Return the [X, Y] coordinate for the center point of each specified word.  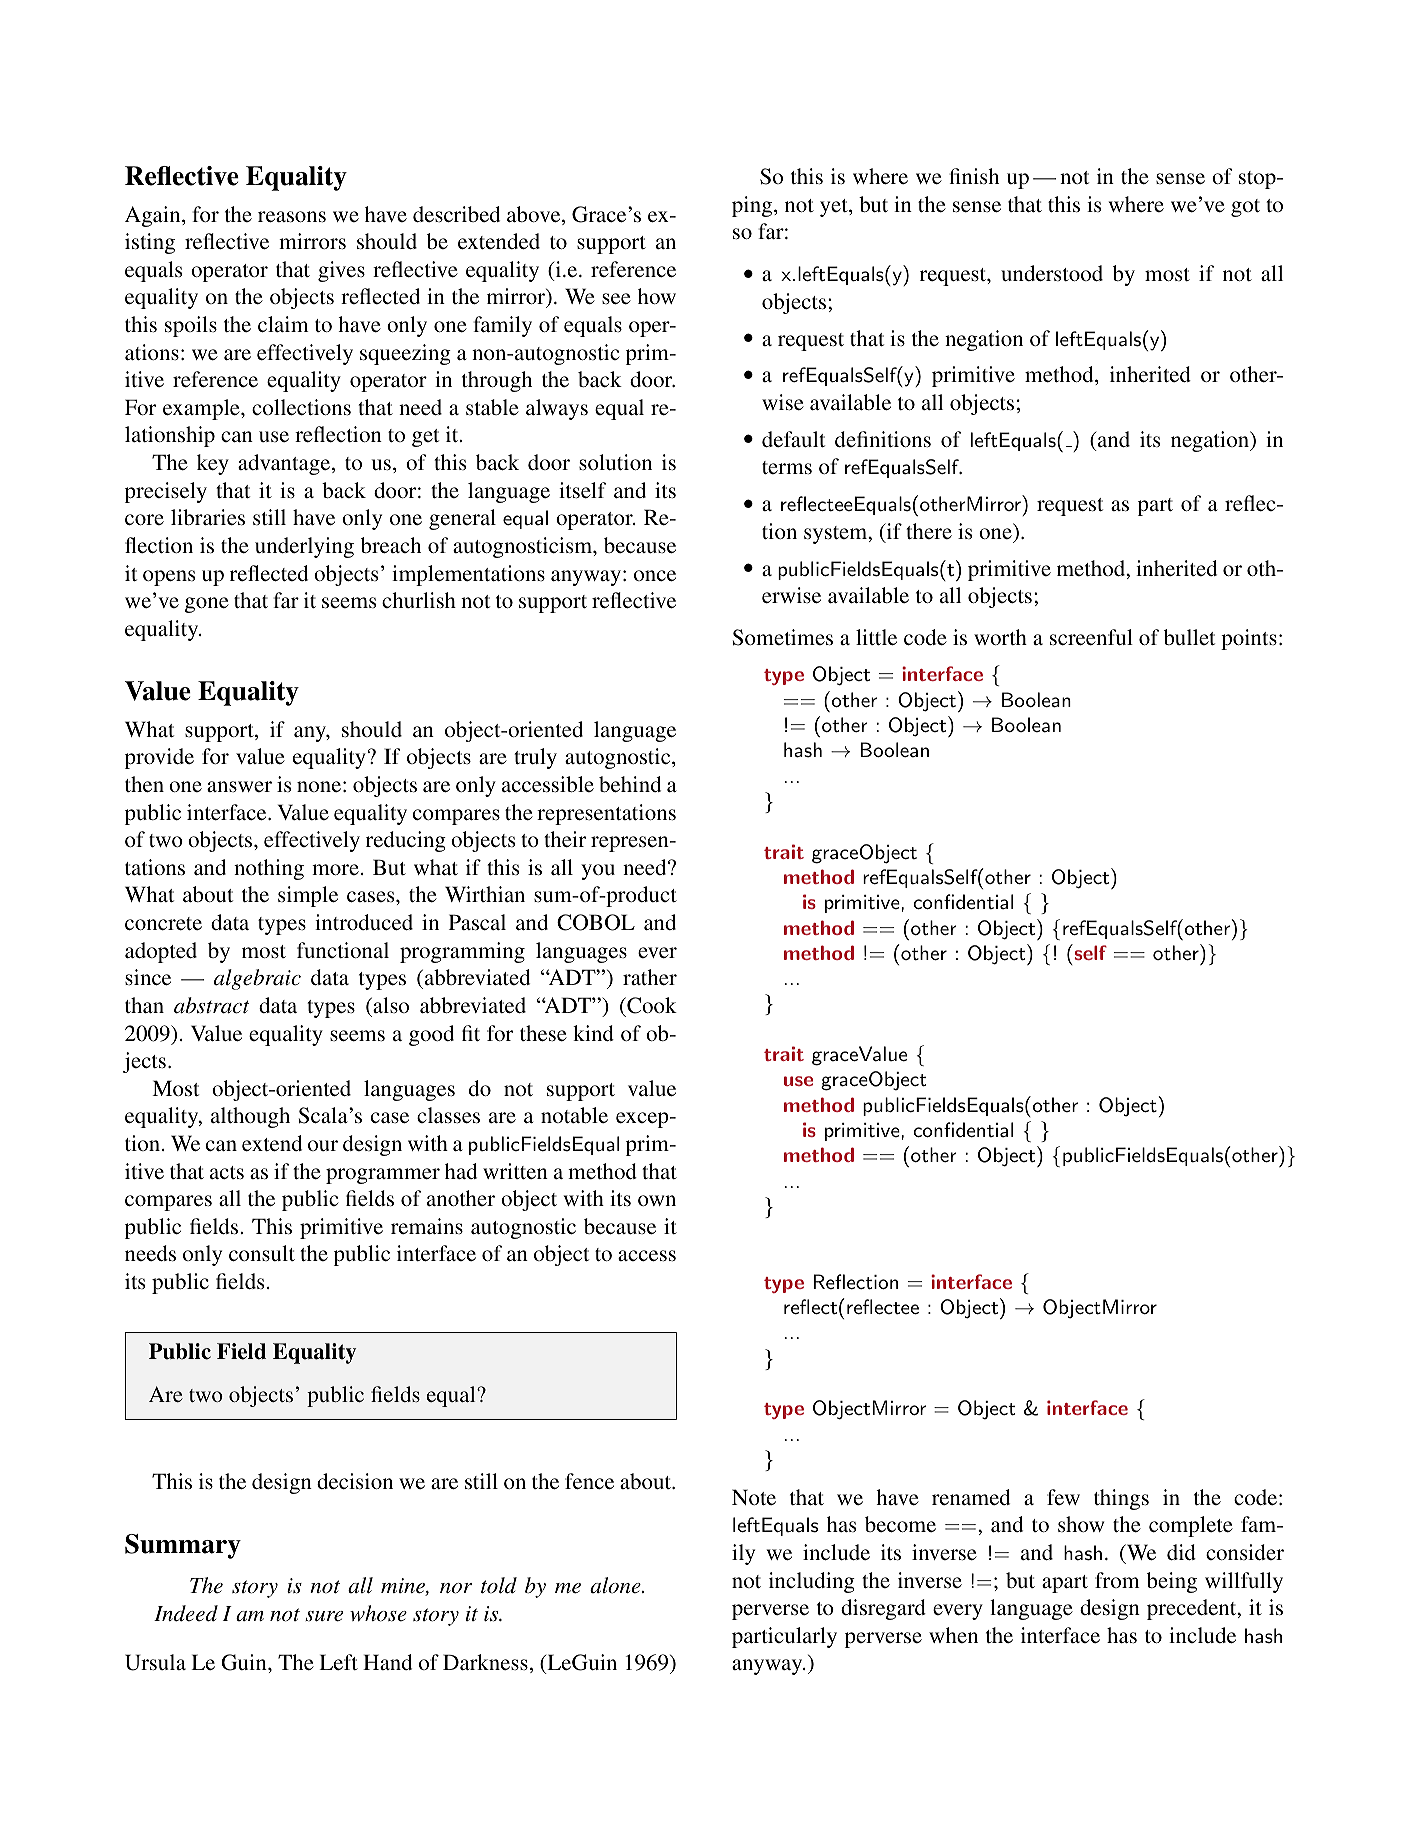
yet [835, 208]
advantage [285, 464]
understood [1052, 273]
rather [650, 977]
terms [787, 468]
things [1121, 1499]
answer [239, 786]
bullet [1189, 637]
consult [262, 1253]
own [657, 1200]
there [929, 531]
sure [324, 1616]
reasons [292, 217]
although [250, 1117]
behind [630, 784]
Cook [651, 1005]
